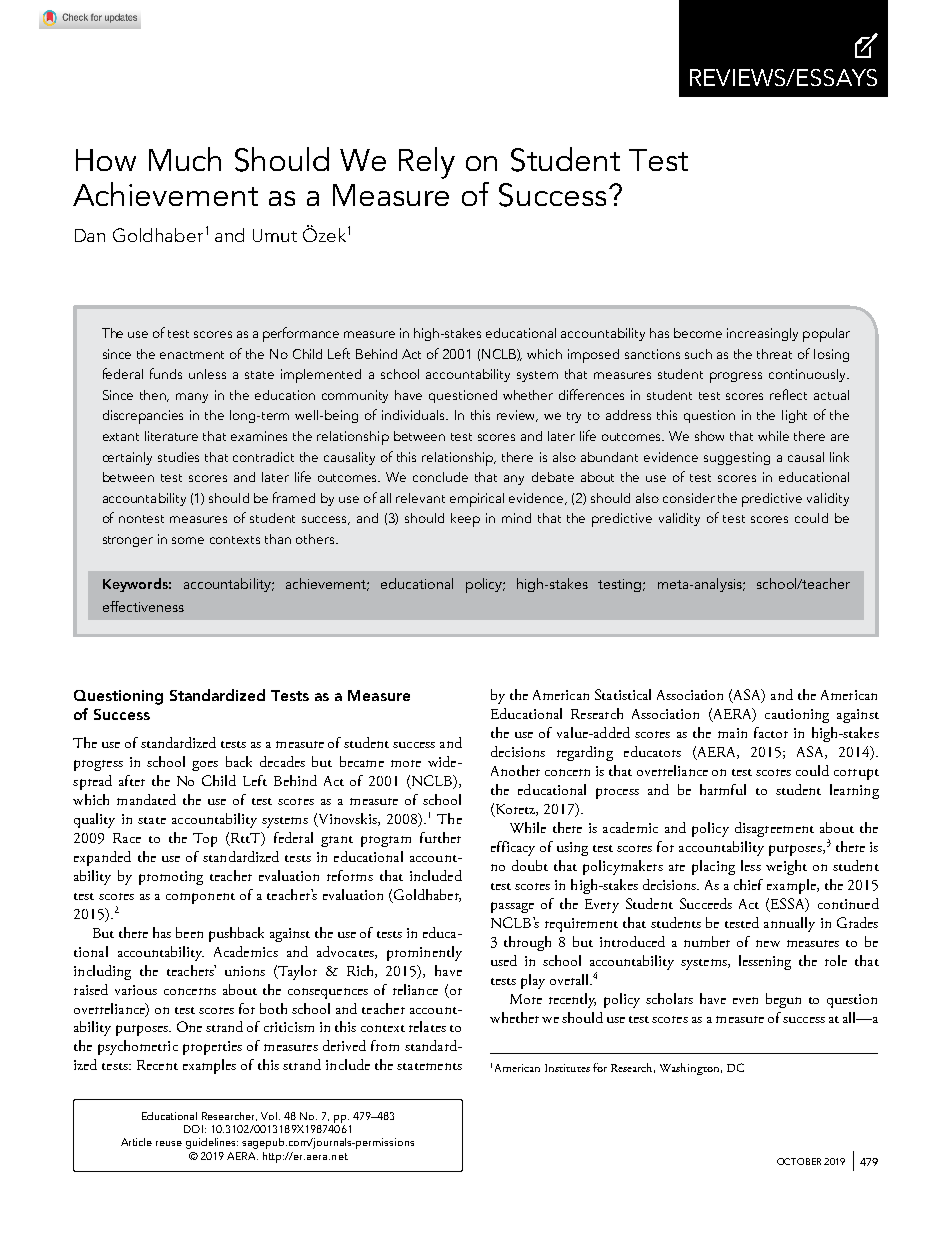  What do you see at coordinates (567, 1068) in the image?
I see `Institutes` at bounding box center [567, 1068].
